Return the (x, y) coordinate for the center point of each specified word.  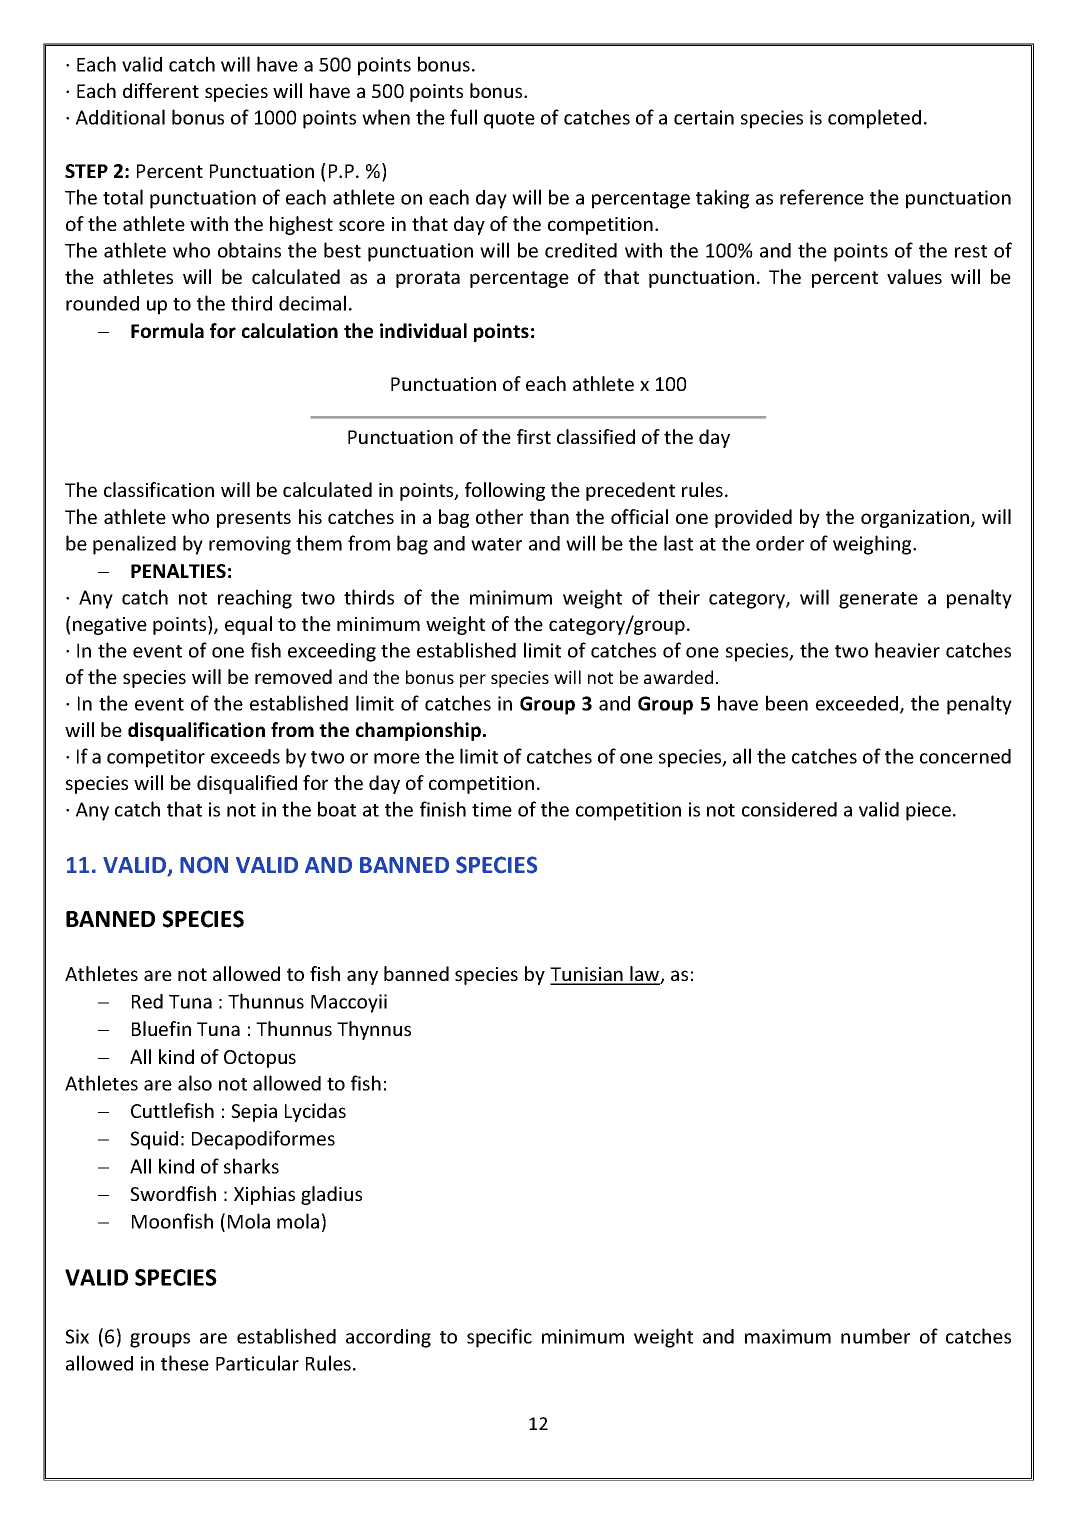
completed (874, 119)
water (496, 544)
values (914, 276)
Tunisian (587, 975)
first (534, 436)
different (161, 90)
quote (509, 120)
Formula (167, 330)
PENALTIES (178, 571)
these (185, 1363)
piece (928, 811)
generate (878, 600)
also (195, 1083)
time (492, 809)
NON (204, 865)
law (645, 975)
